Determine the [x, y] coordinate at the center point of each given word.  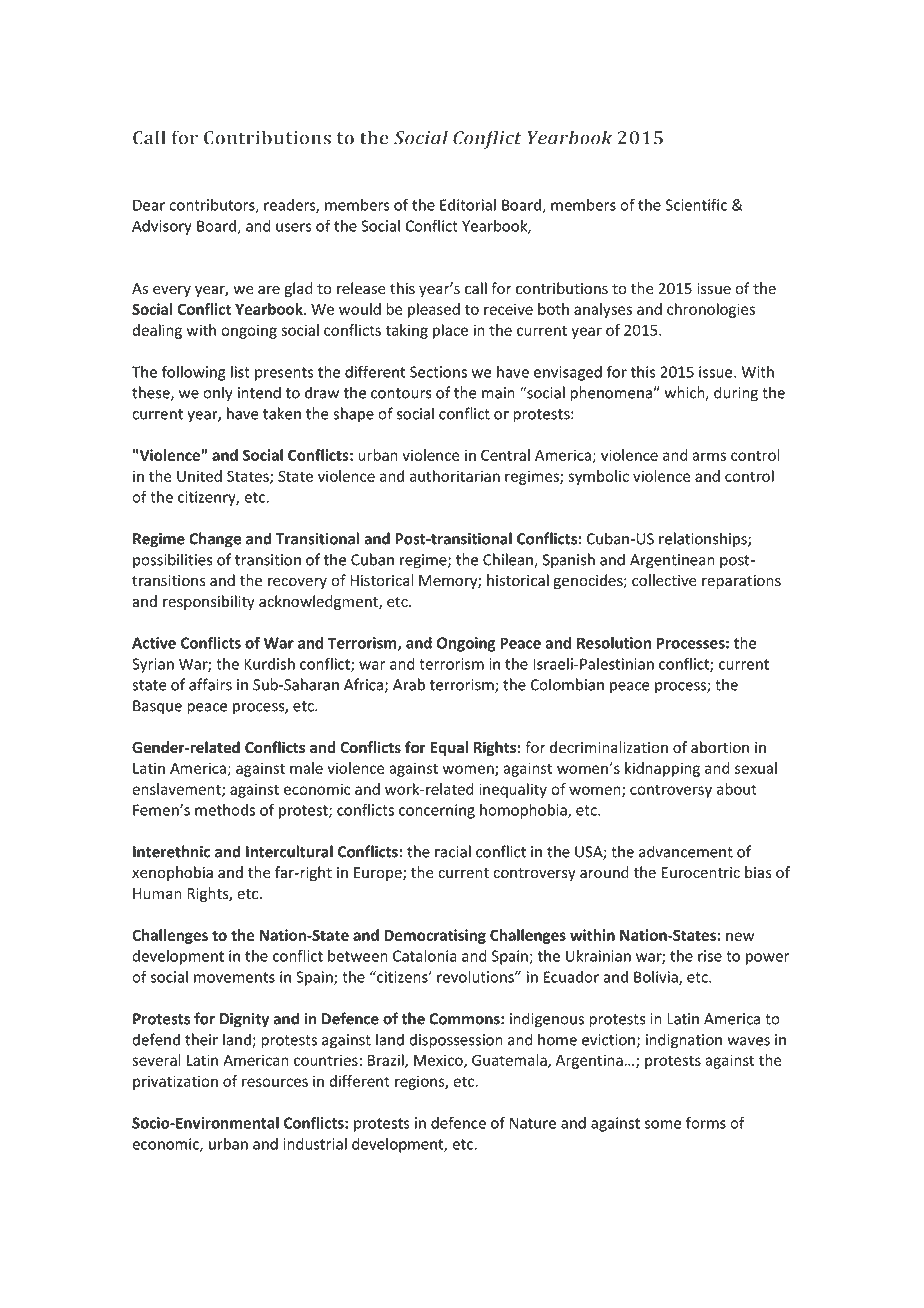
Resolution [614, 643]
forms [706, 1122]
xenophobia [172, 873]
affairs [210, 684]
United [199, 476]
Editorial [468, 205]
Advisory [162, 227]
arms [709, 456]
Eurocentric [701, 873]
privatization [175, 1082]
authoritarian [455, 476]
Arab [409, 684]
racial [453, 851]
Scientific [696, 204]
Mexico [439, 1061]
